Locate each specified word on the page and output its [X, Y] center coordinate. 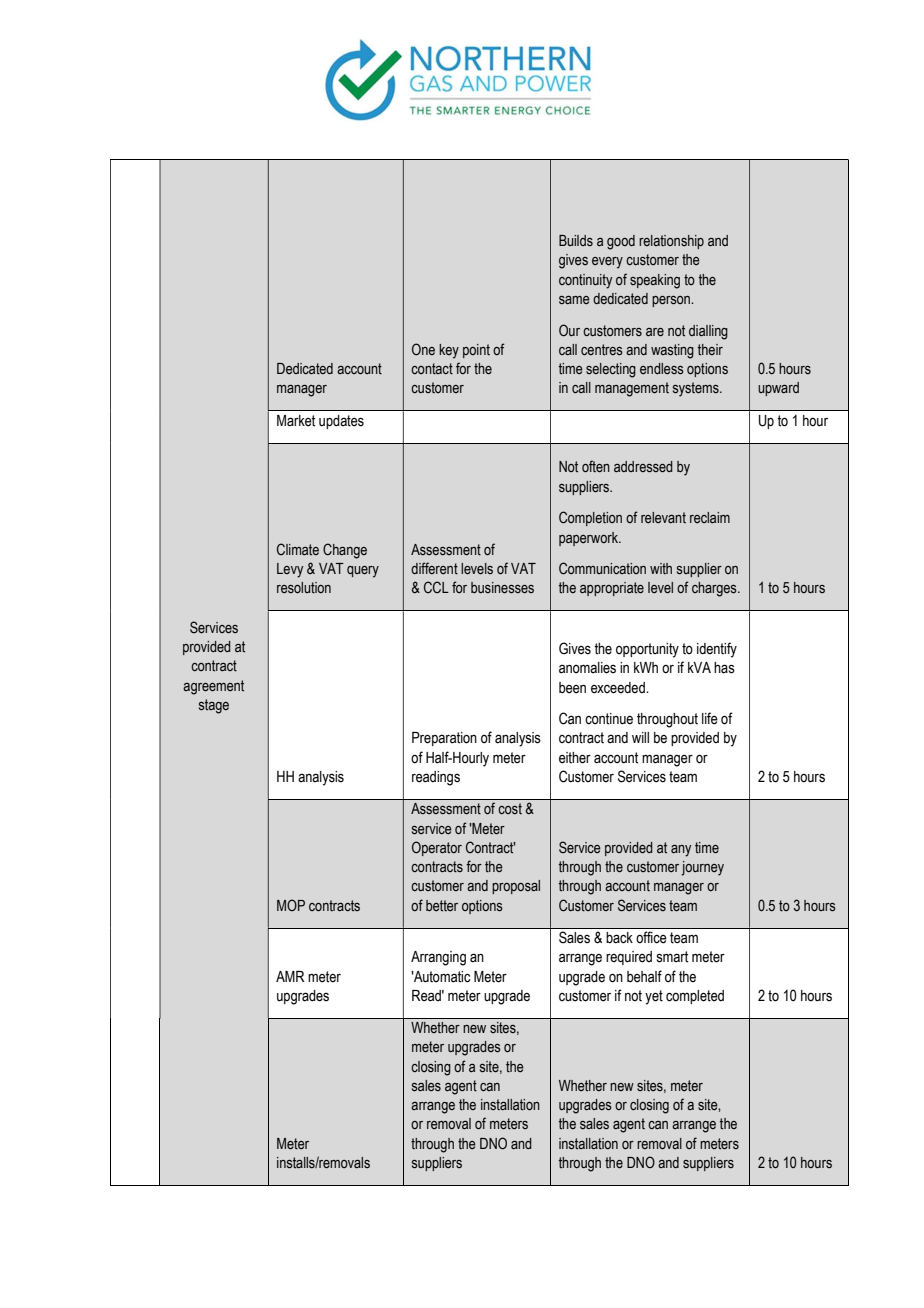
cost [510, 808]
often [596, 466]
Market [296, 421]
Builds [576, 240]
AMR [290, 976]
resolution [304, 588]
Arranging [438, 958]
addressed [643, 467]
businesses [502, 588]
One [423, 349]
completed [695, 997]
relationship [671, 242]
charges [715, 589]
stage [214, 706]
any [681, 851]
